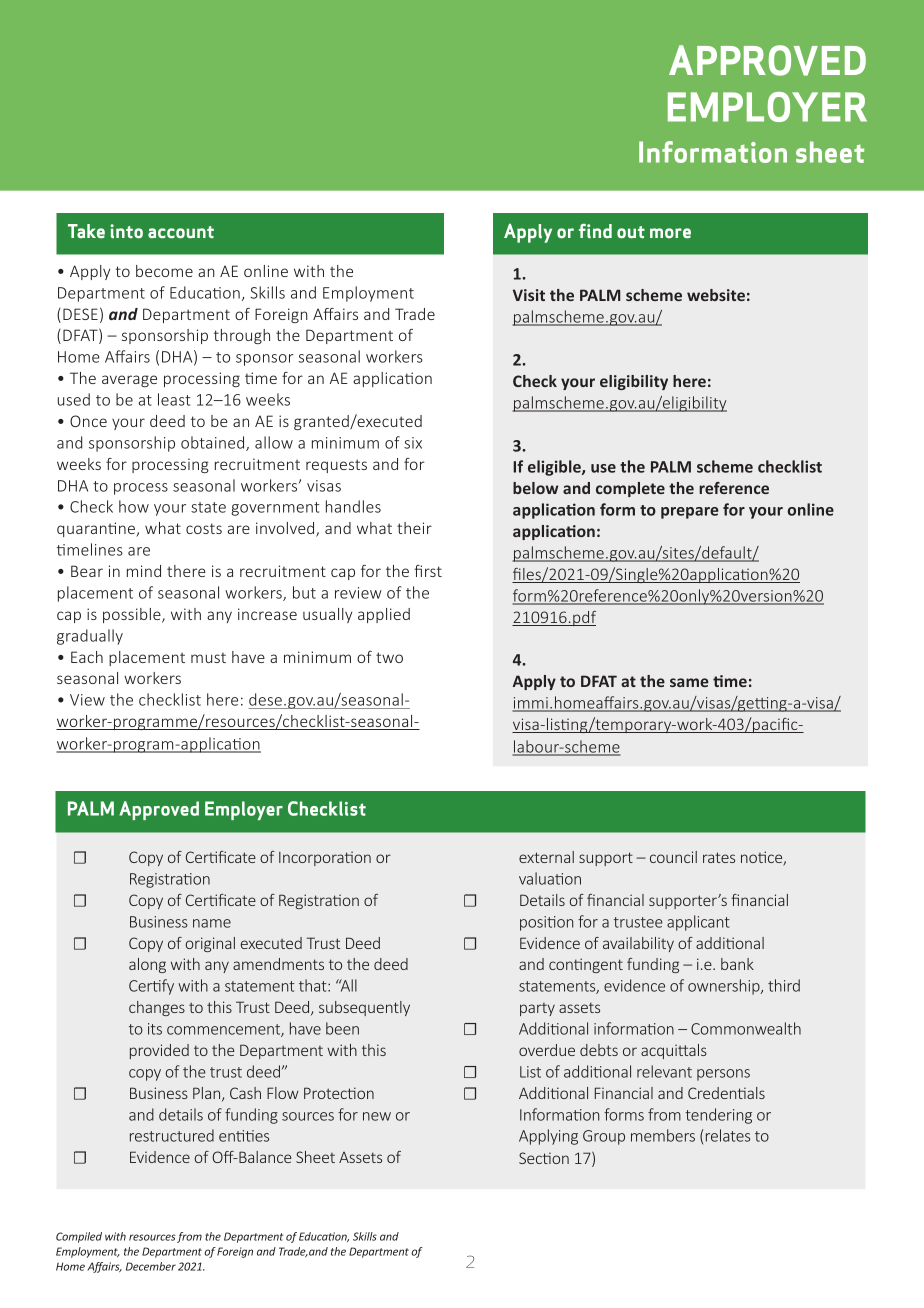  What do you see at coordinates (726, 1135) in the screenshot?
I see `relates` at bounding box center [726, 1135].
